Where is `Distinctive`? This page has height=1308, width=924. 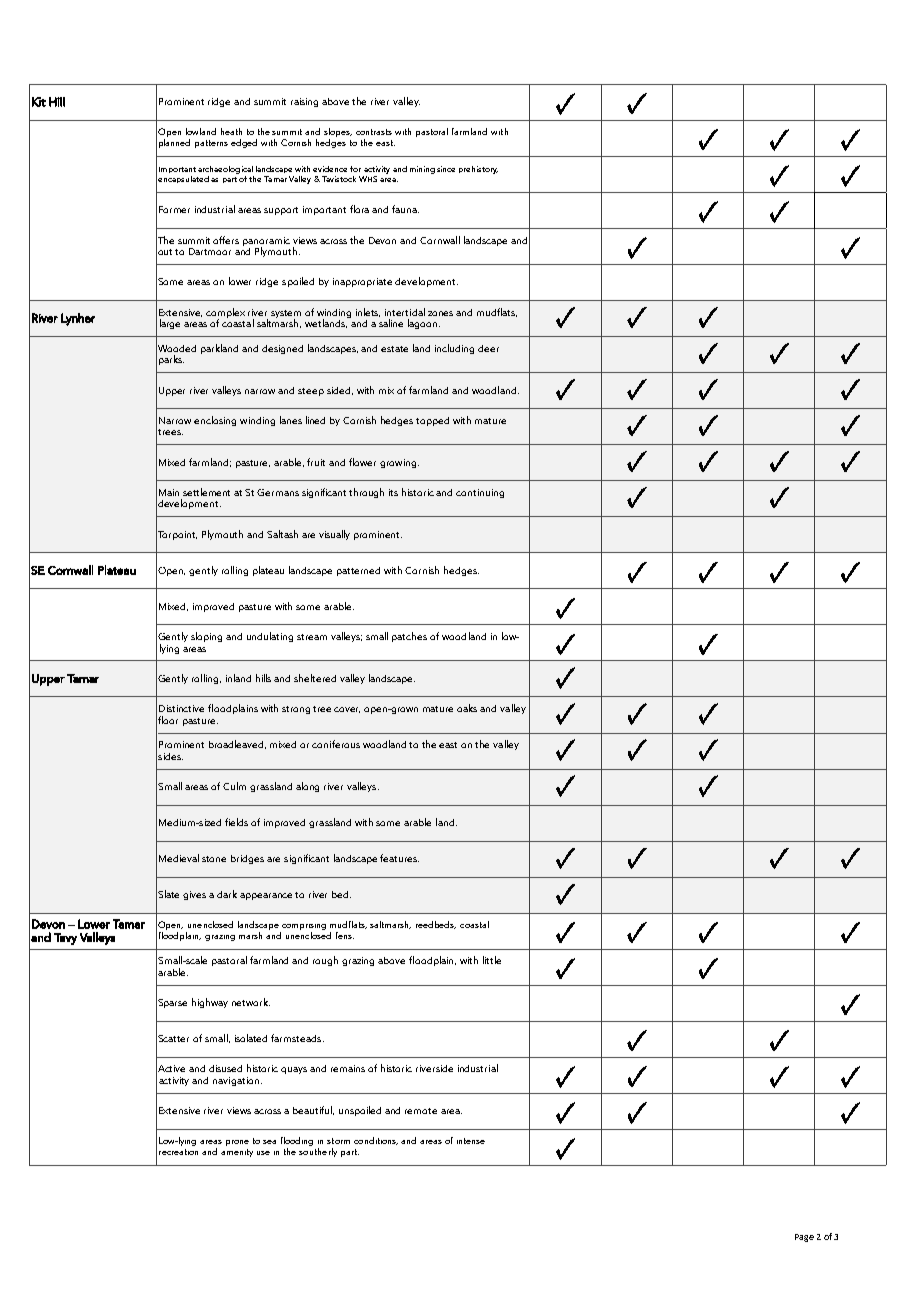
Distinctive is located at coordinates (181, 708).
